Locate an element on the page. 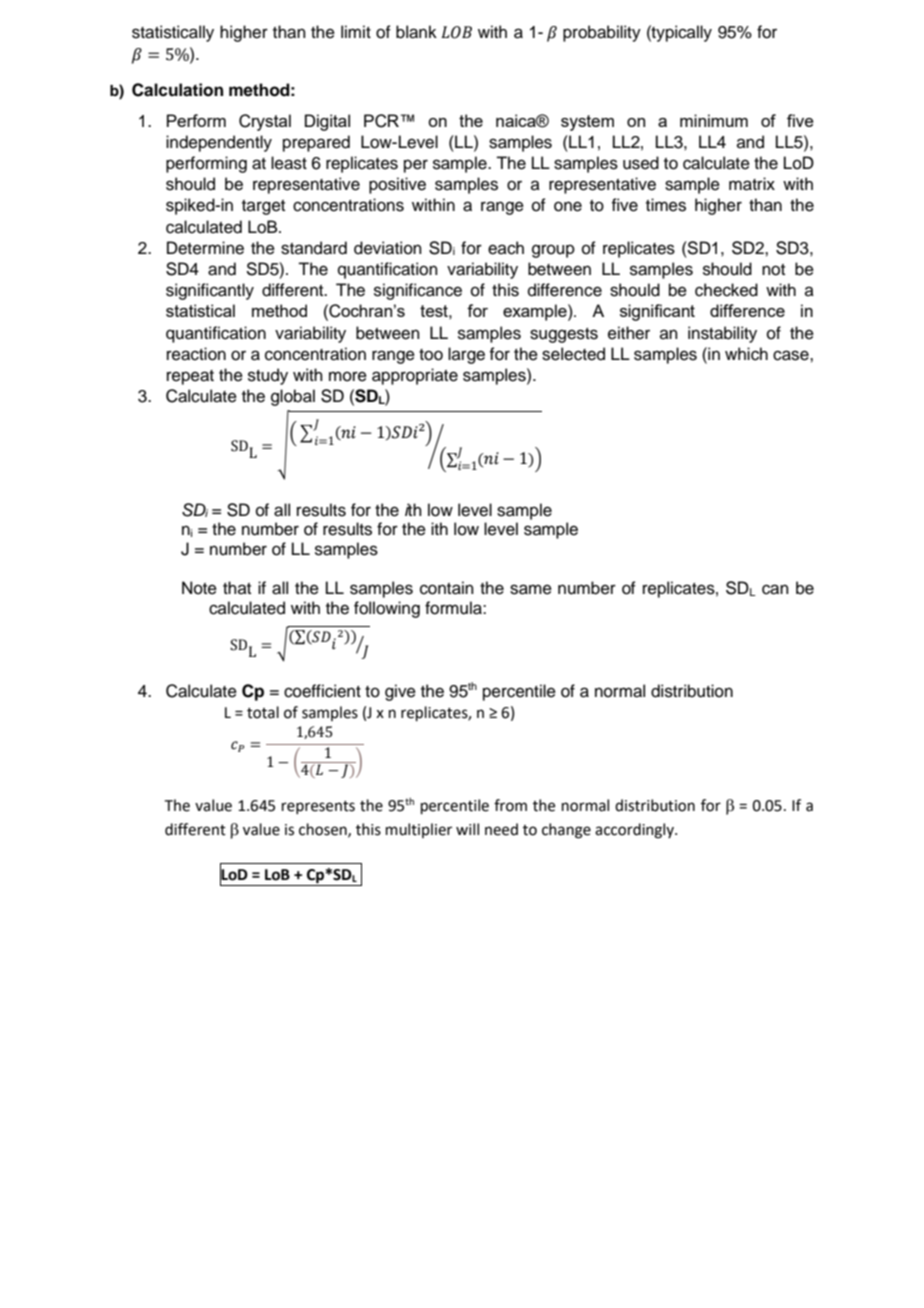  blank is located at coordinates (416, 32).
